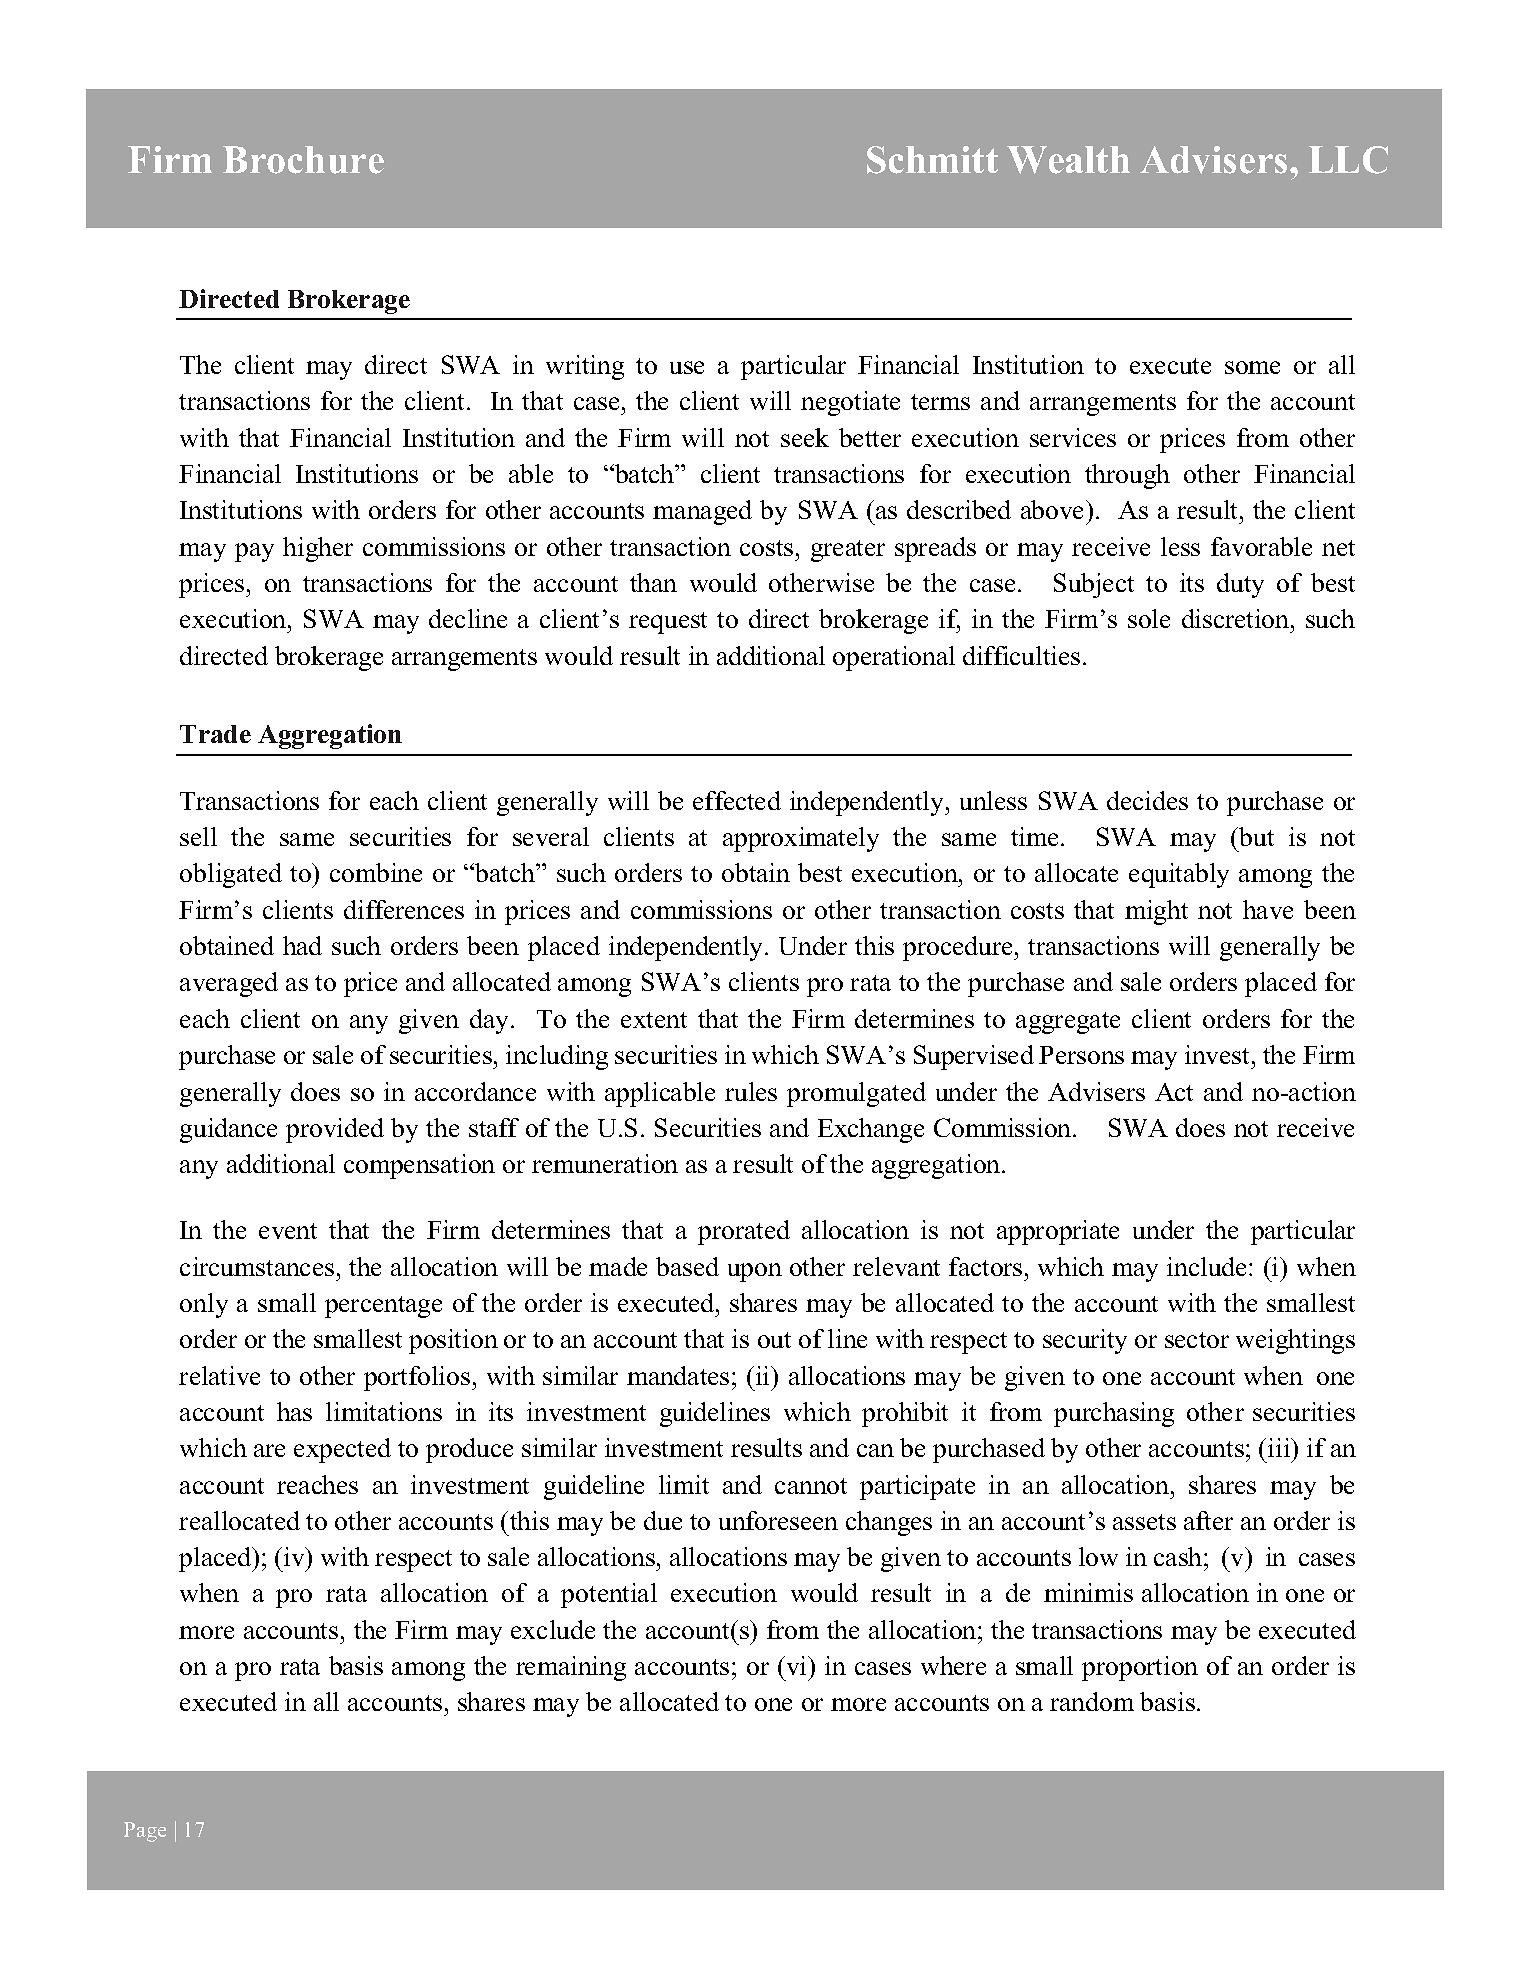 The width and height of the screenshot is (1528, 1978). I want to click on Page, so click(145, 1832).
